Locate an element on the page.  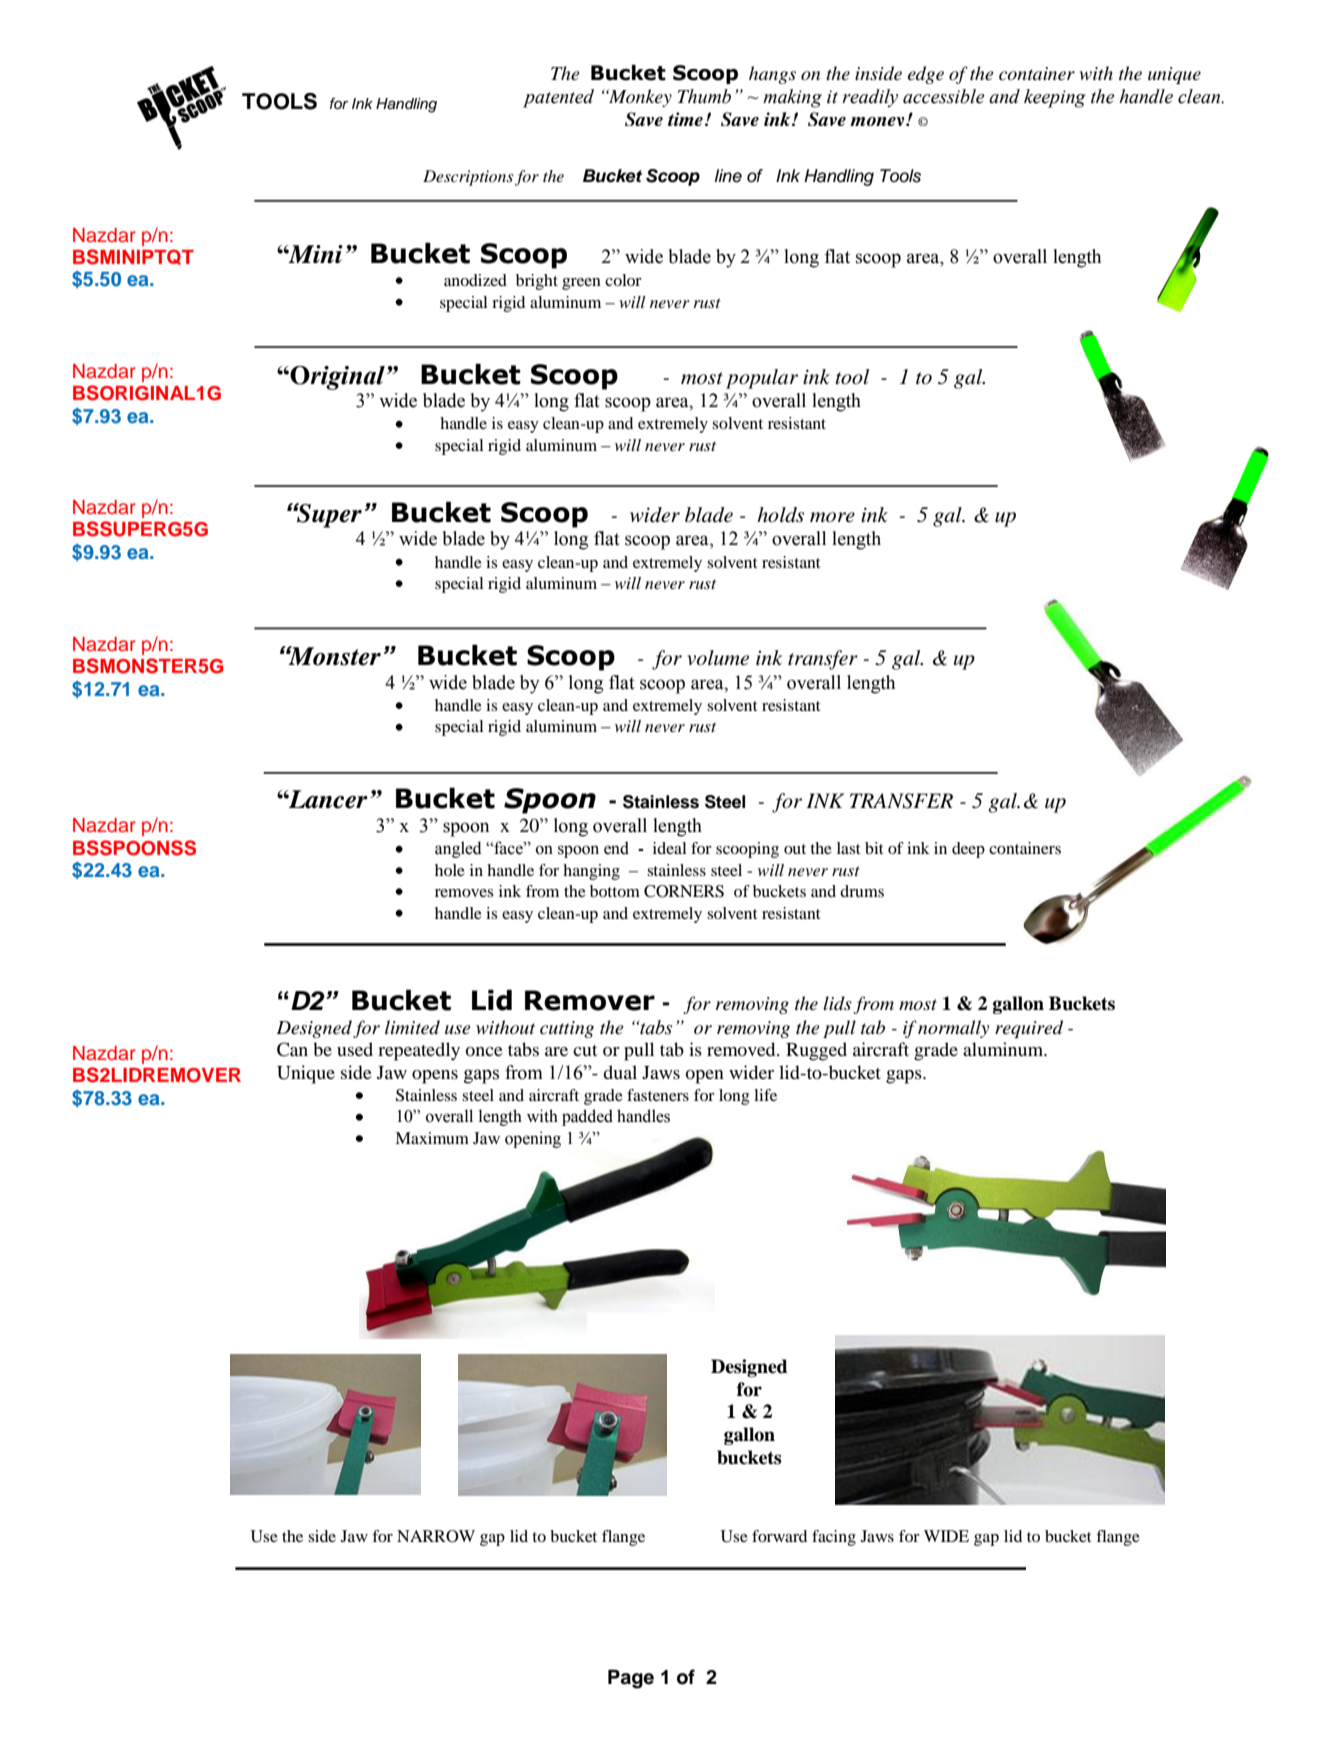
facing is located at coordinates (834, 1538).
